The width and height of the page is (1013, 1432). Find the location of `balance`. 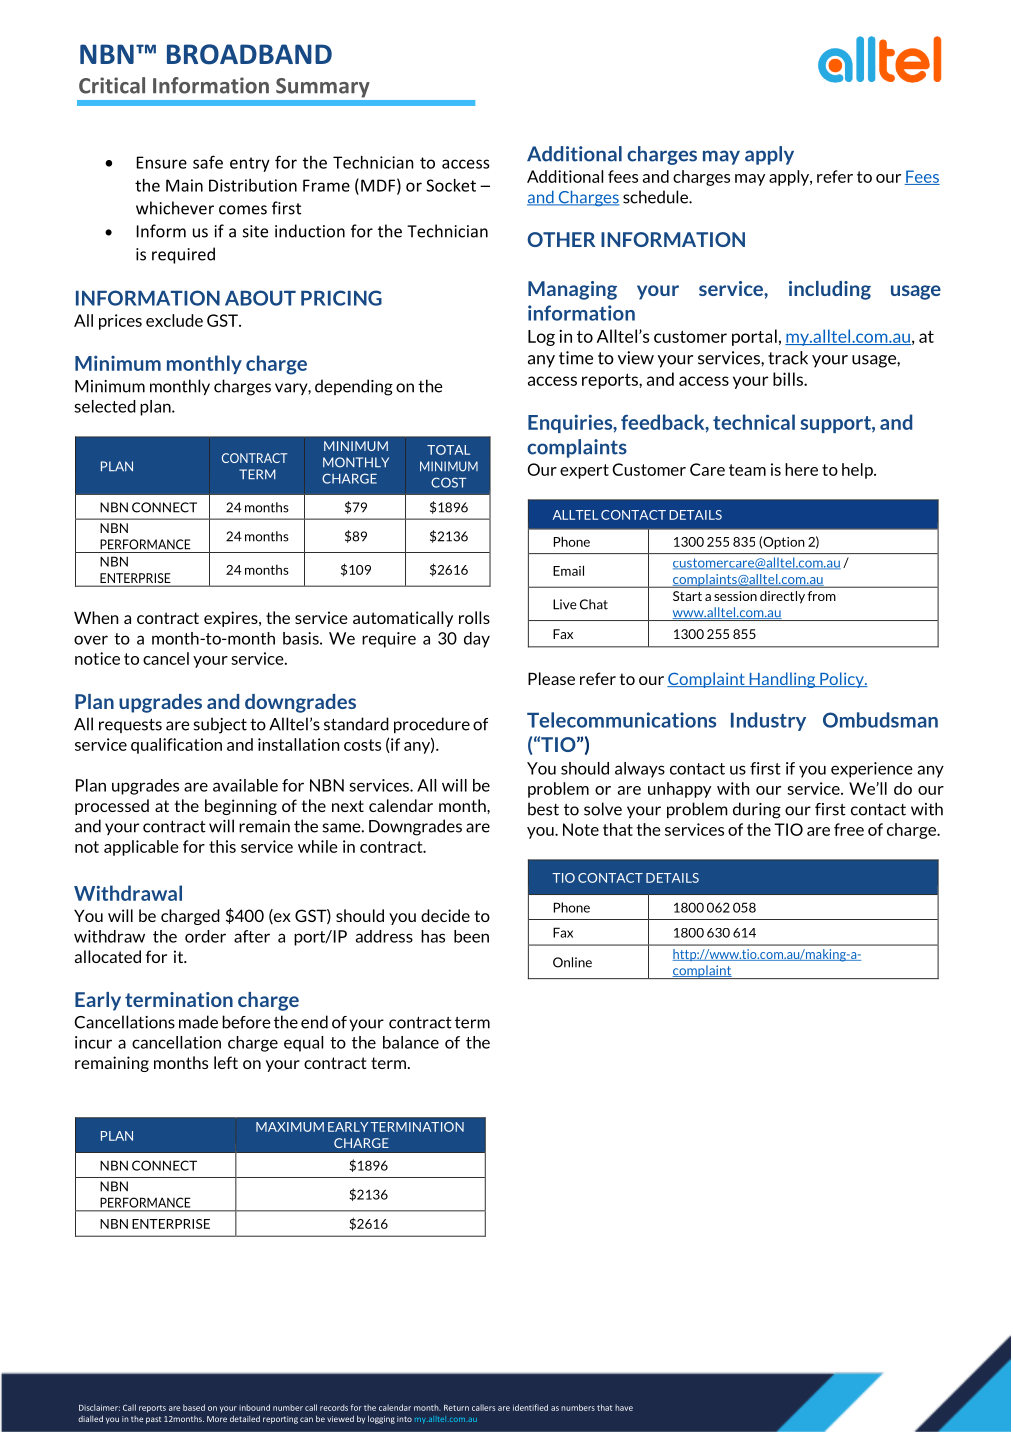

balance is located at coordinates (411, 1042).
